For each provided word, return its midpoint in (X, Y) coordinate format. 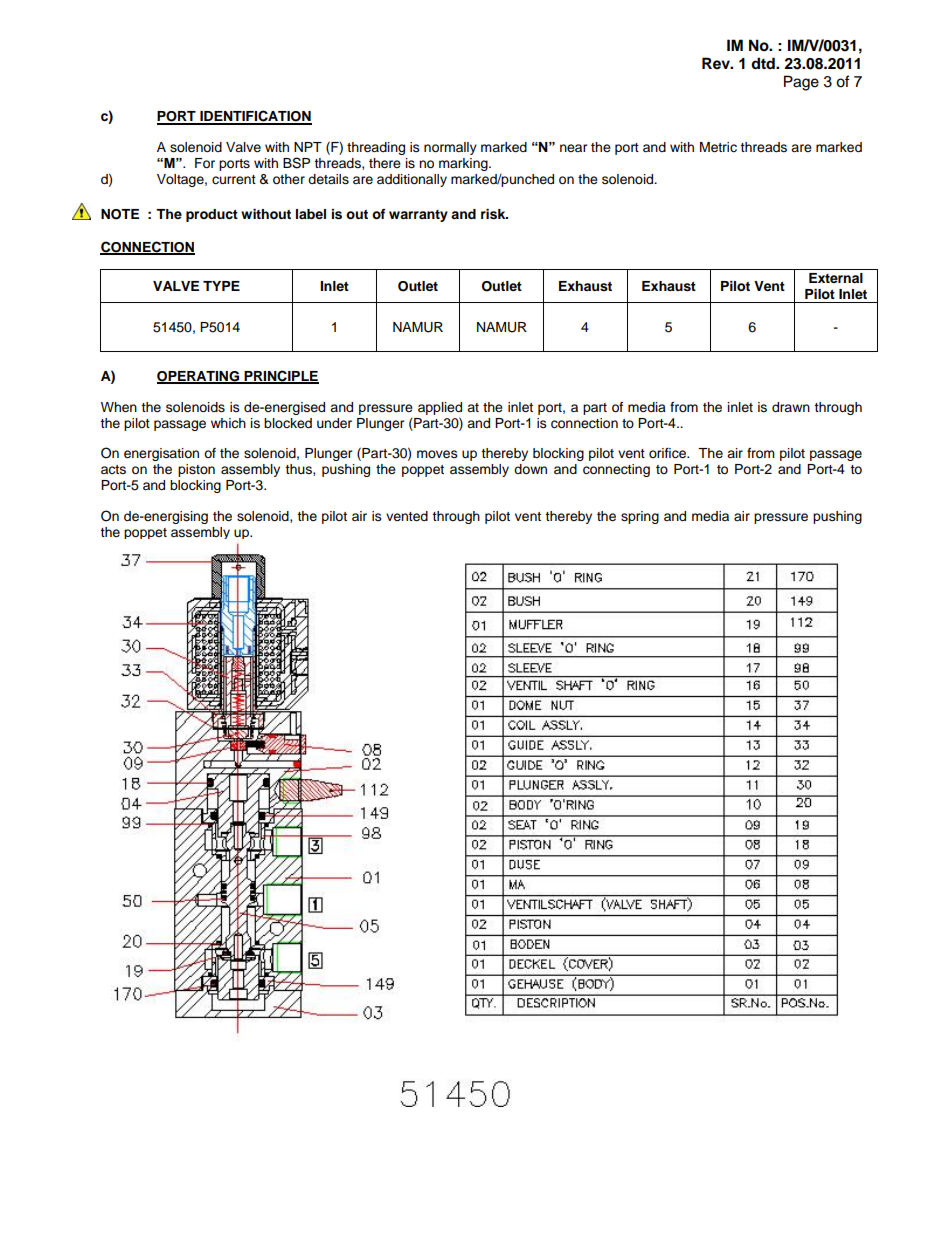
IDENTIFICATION (255, 117)
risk (494, 214)
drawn (791, 407)
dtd (764, 63)
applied (440, 408)
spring (640, 517)
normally (450, 148)
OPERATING (199, 377)
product (212, 215)
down (530, 469)
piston (196, 470)
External (836, 278)
